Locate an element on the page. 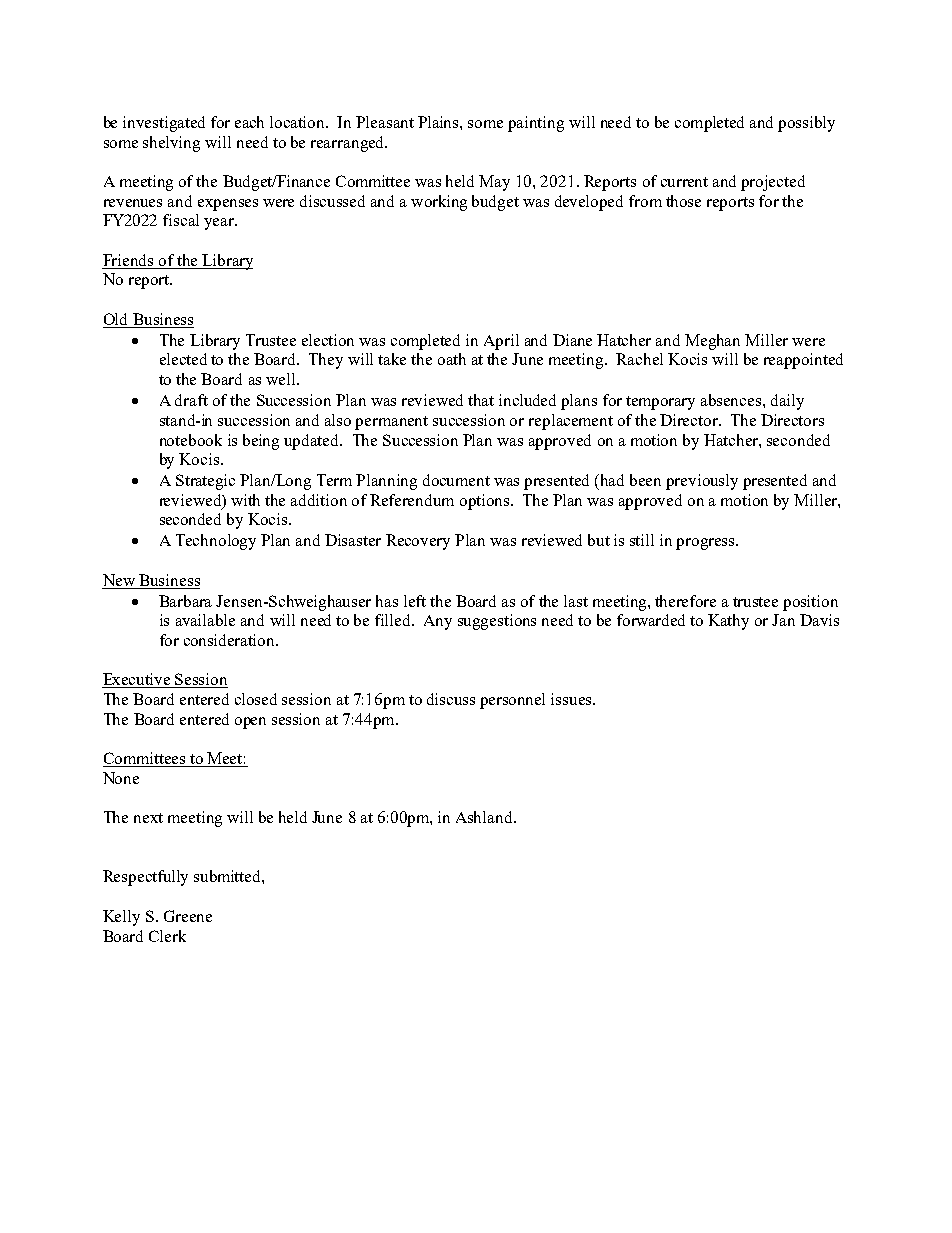 This image has width=952, height=1233. previously is located at coordinates (702, 482).
